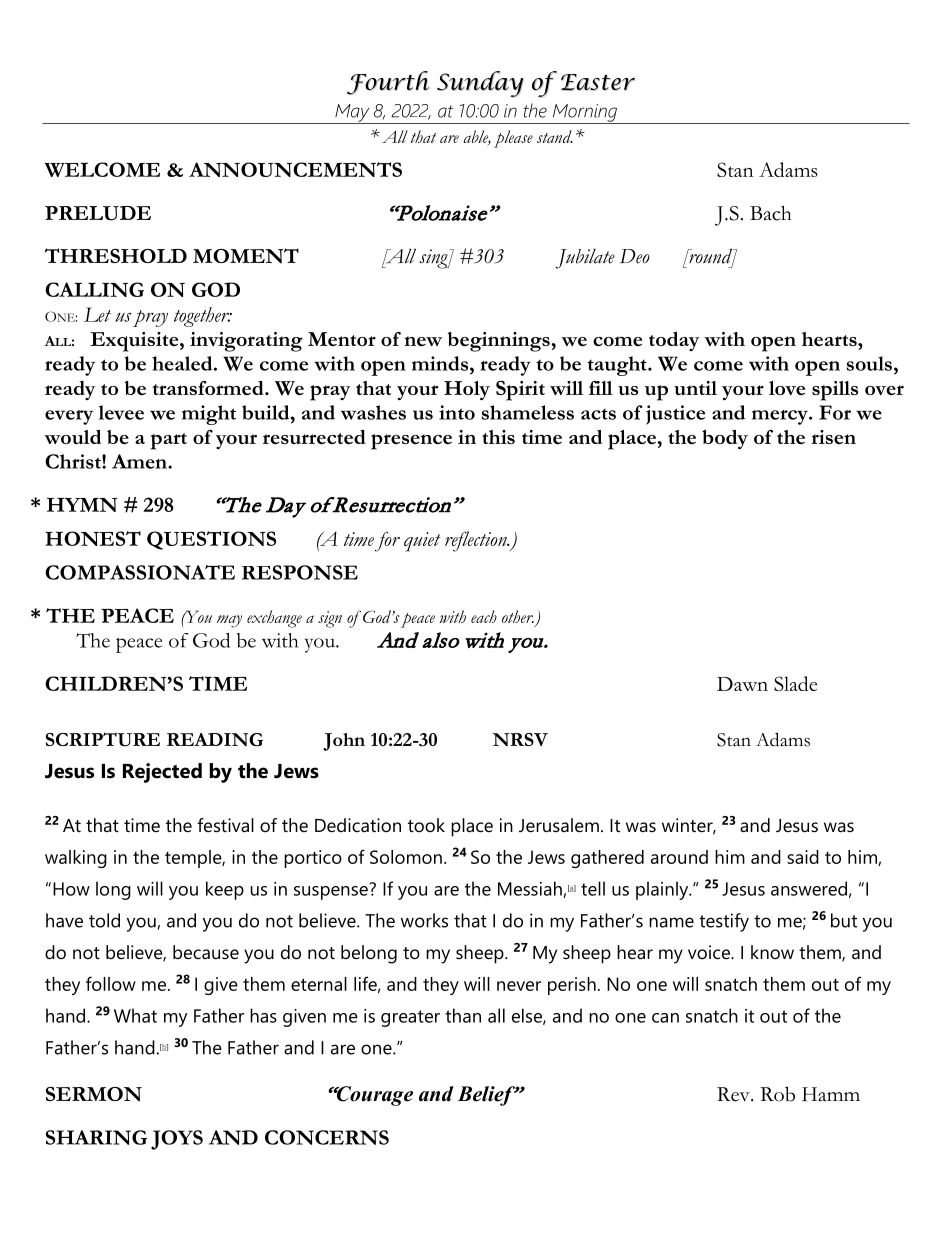 The width and height of the image is (952, 1233). I want to click on said, so click(803, 857).
